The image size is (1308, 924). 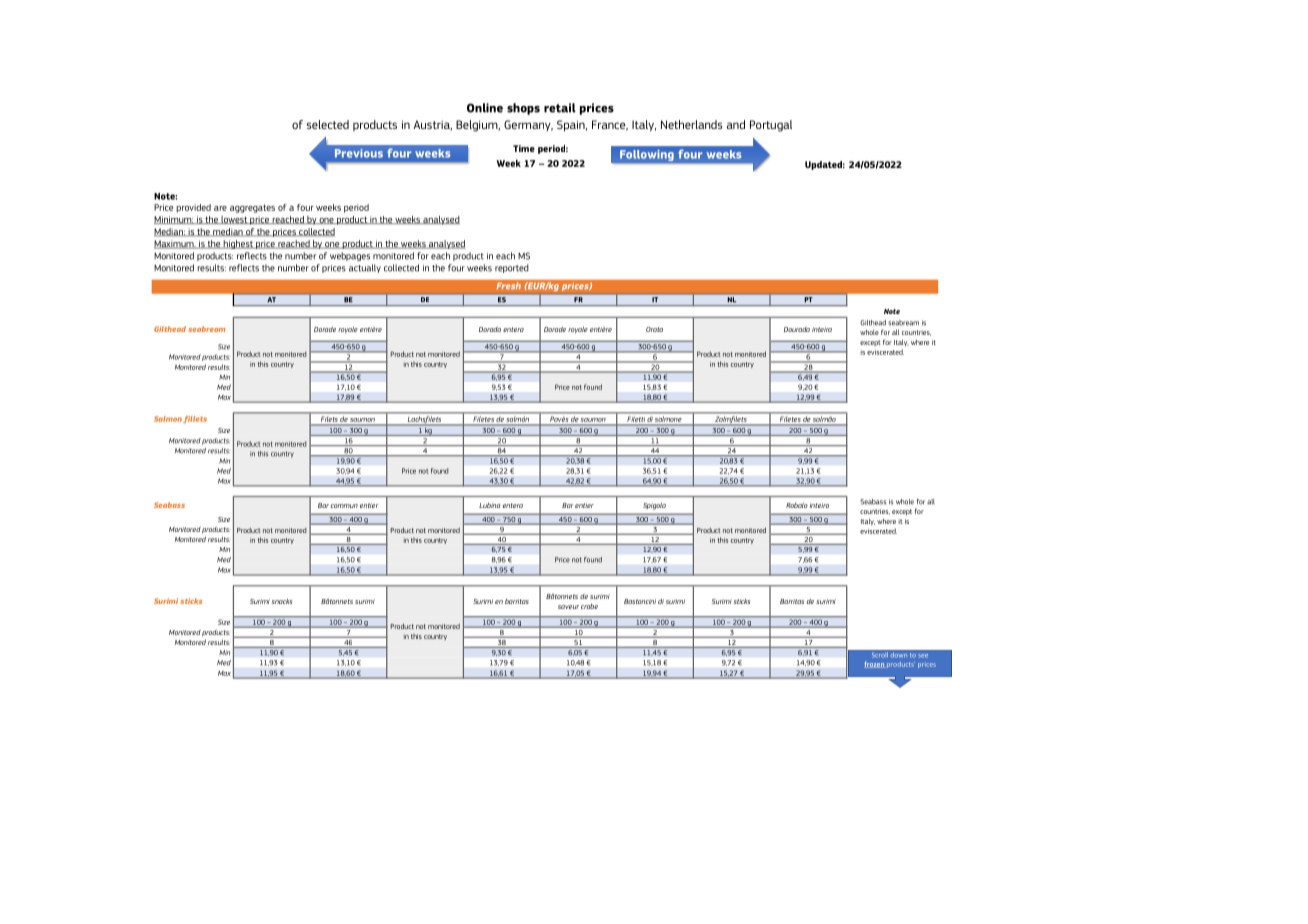 I want to click on snacks, so click(x=282, y=601).
